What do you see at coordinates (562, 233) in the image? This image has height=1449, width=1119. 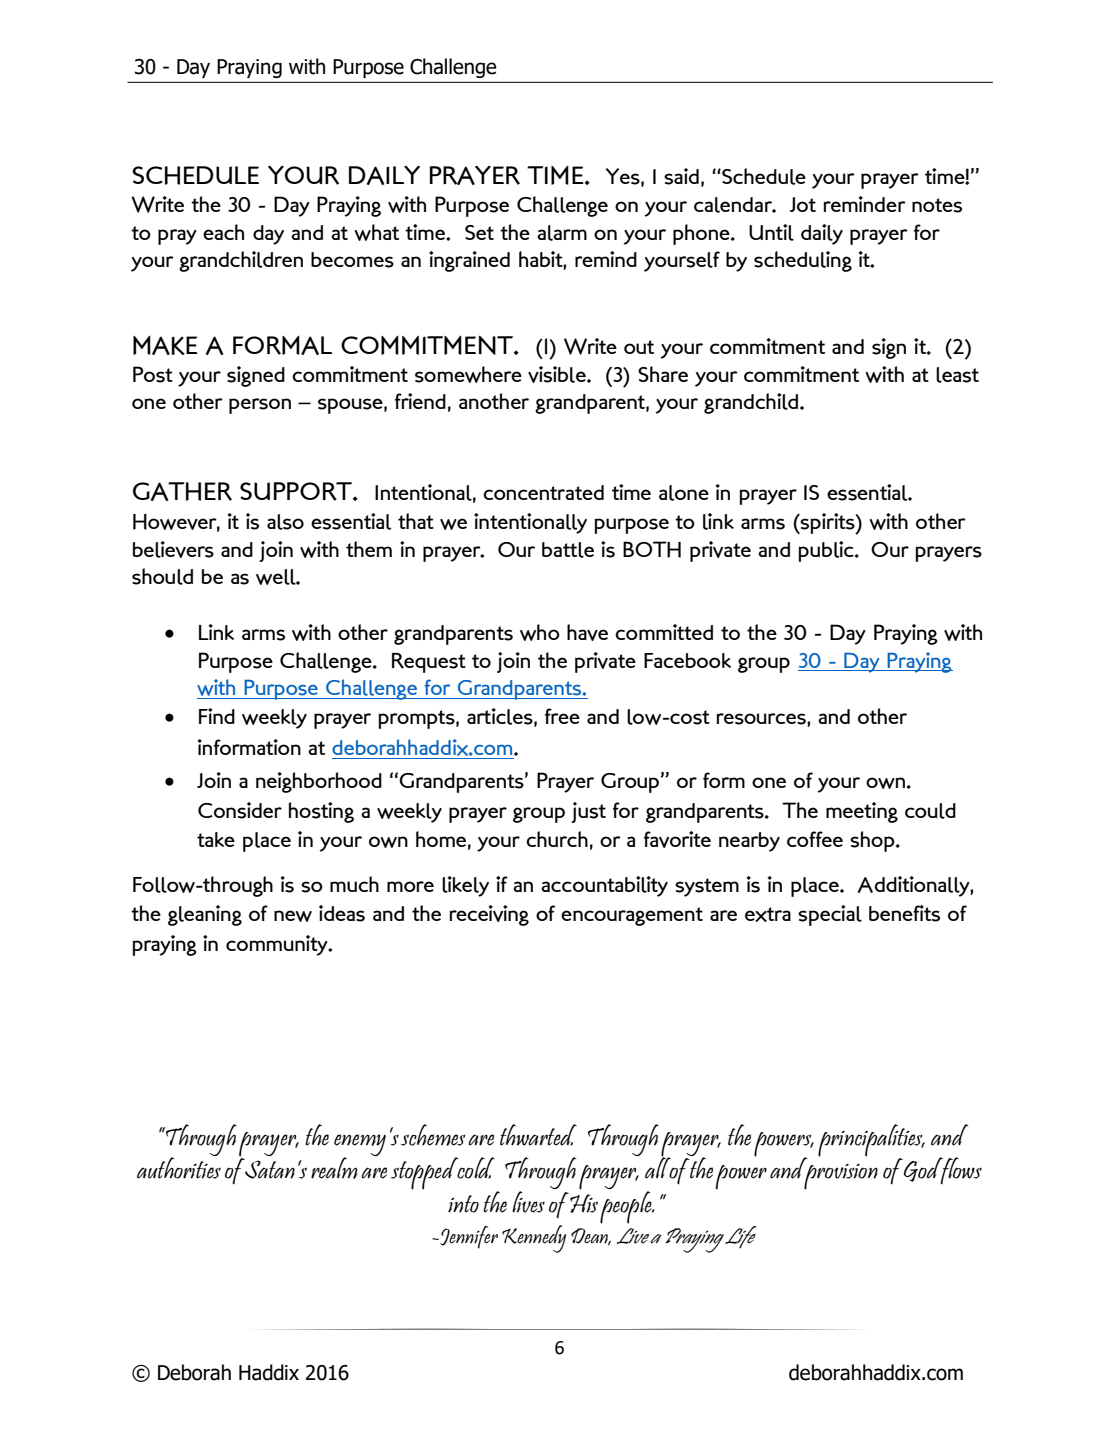 I see `alarm` at bounding box center [562, 233].
